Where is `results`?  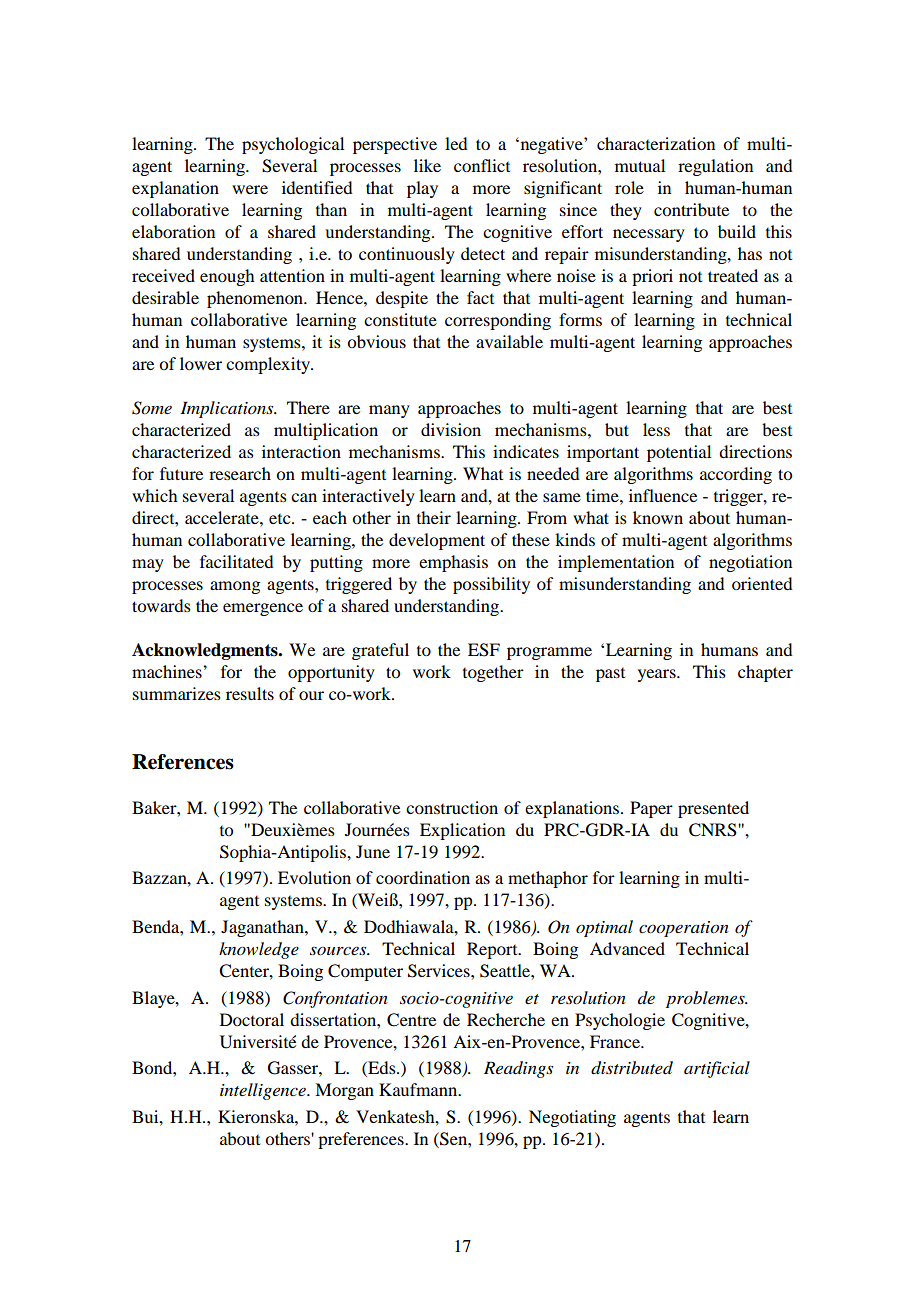
results is located at coordinates (250, 693).
